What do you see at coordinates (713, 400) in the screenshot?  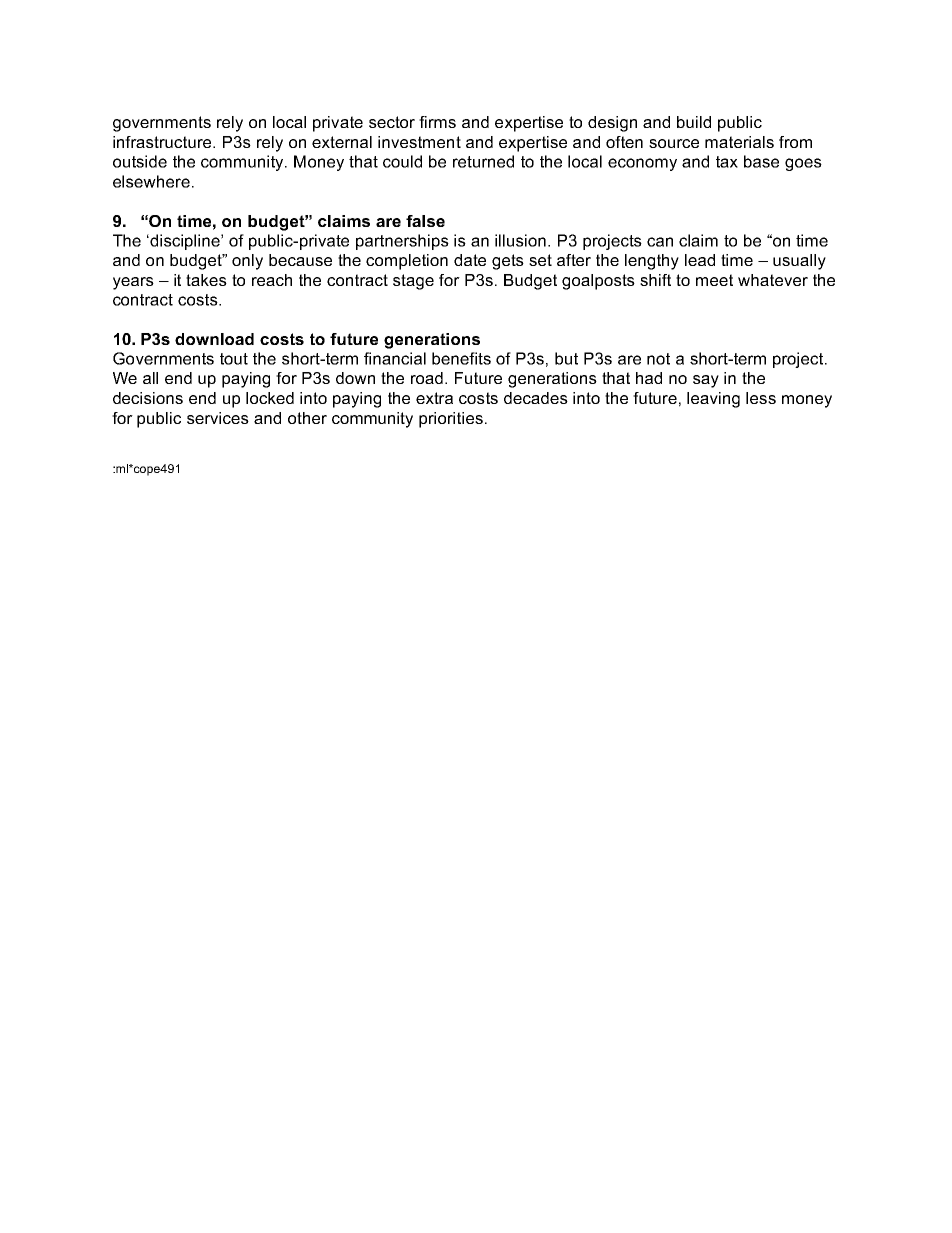 I see `leaving` at bounding box center [713, 400].
